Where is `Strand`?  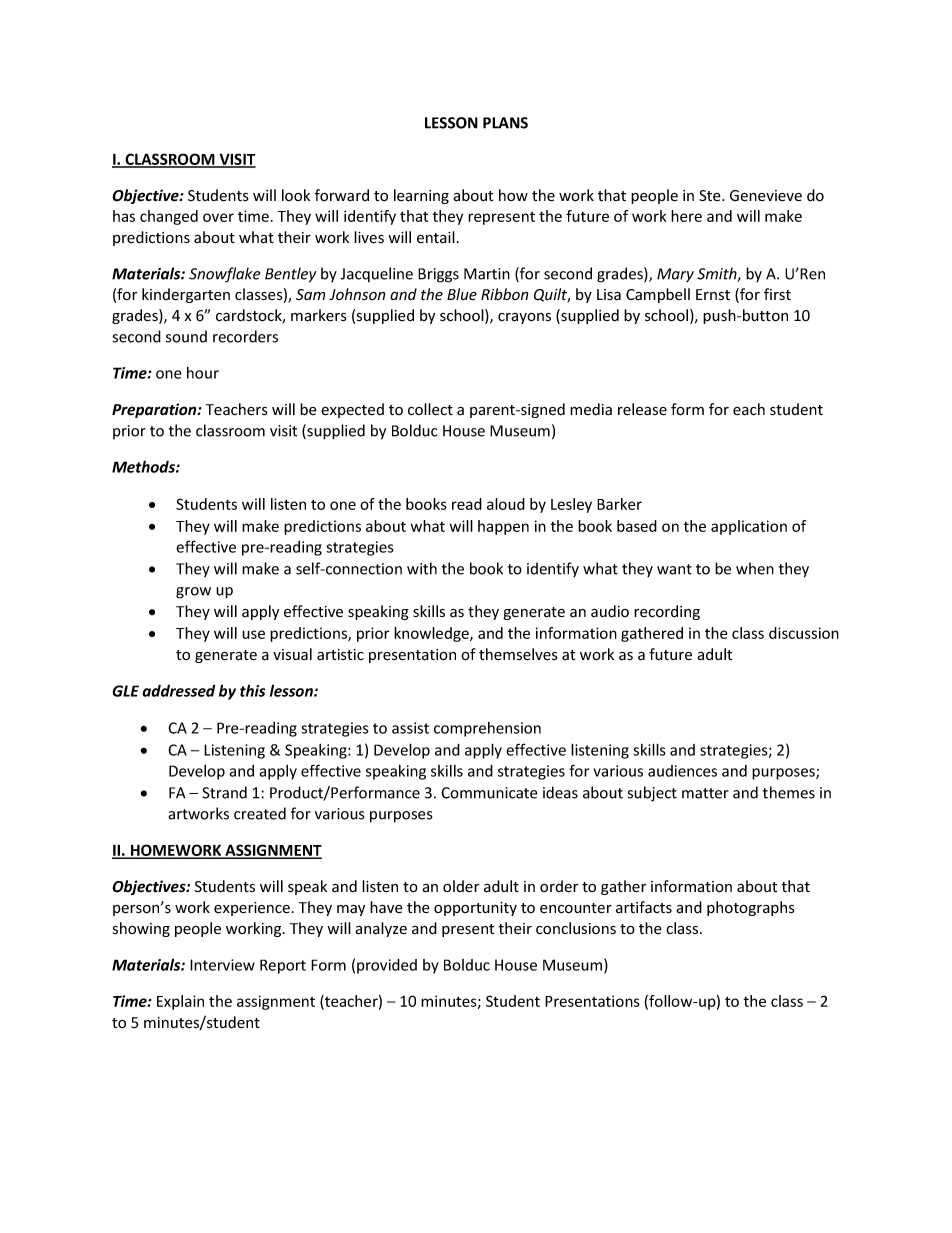
Strand is located at coordinates (224, 792).
